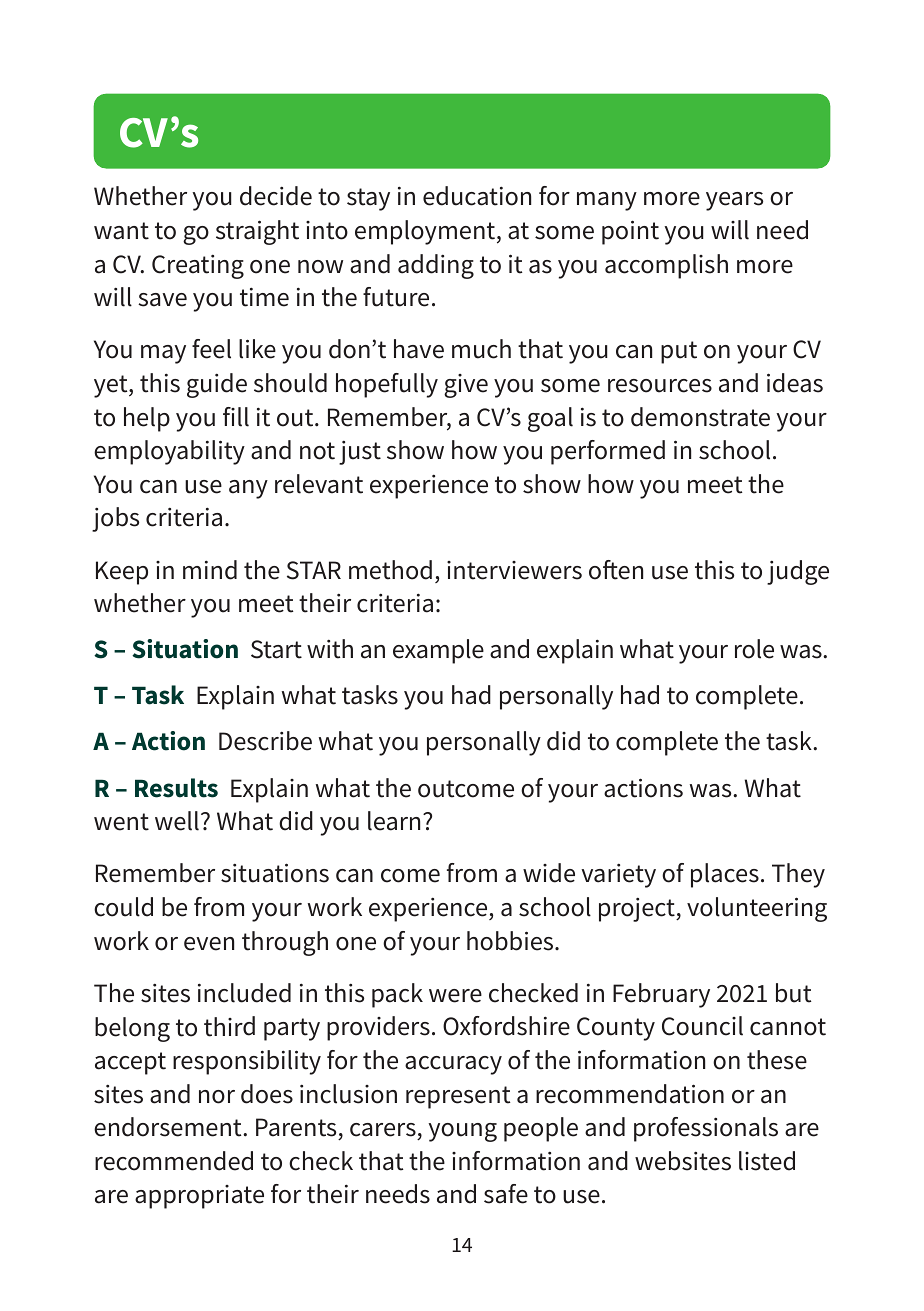  I want to click on example, so click(438, 651).
